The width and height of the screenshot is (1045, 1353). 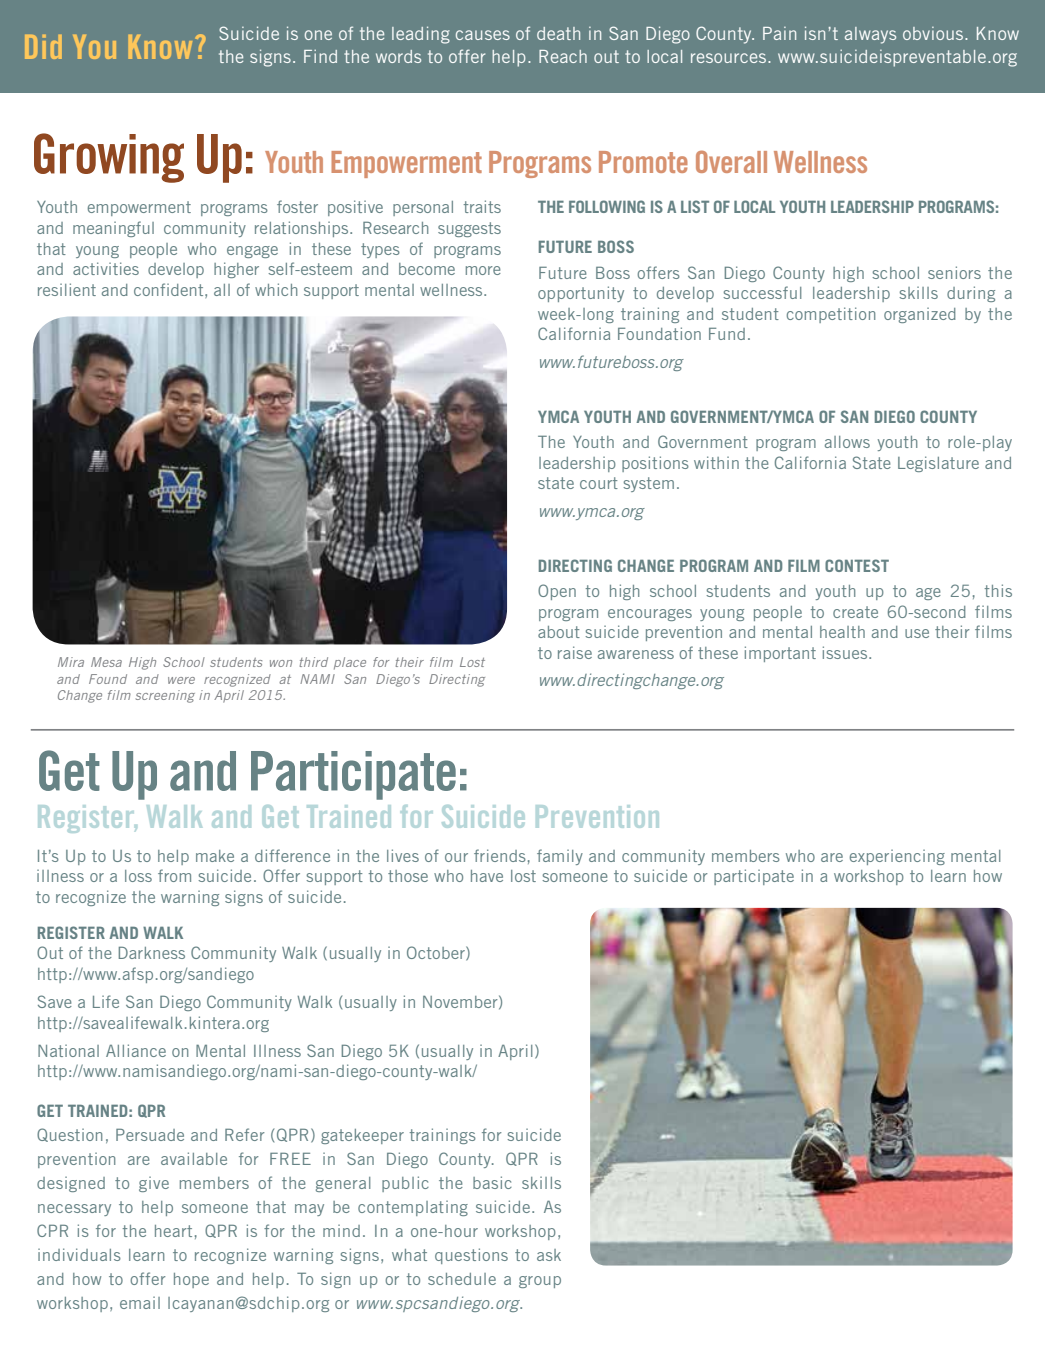 What do you see at coordinates (563, 56) in the screenshot?
I see `Reach` at bounding box center [563, 56].
